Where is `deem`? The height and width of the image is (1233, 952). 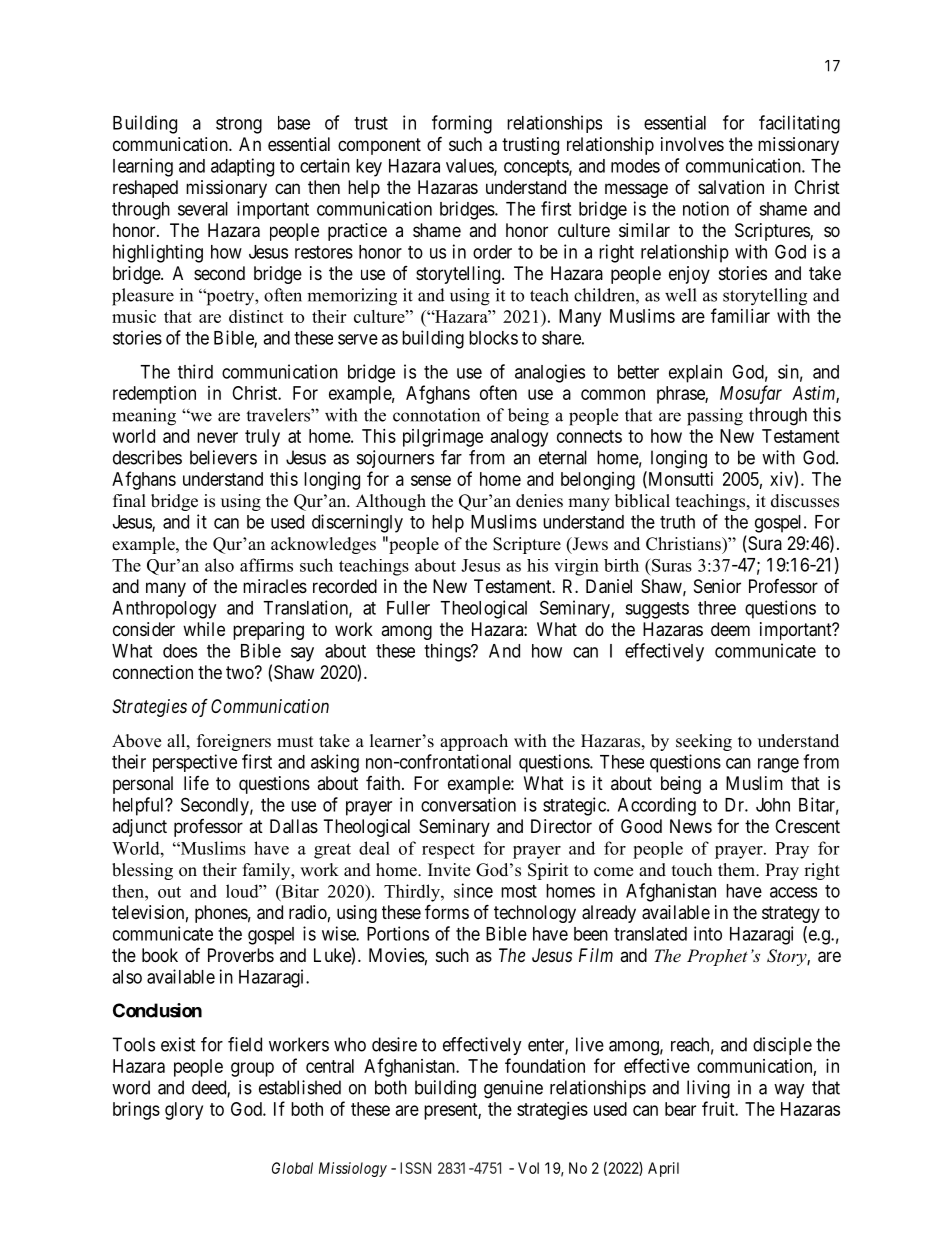
deem is located at coordinates (730, 629).
